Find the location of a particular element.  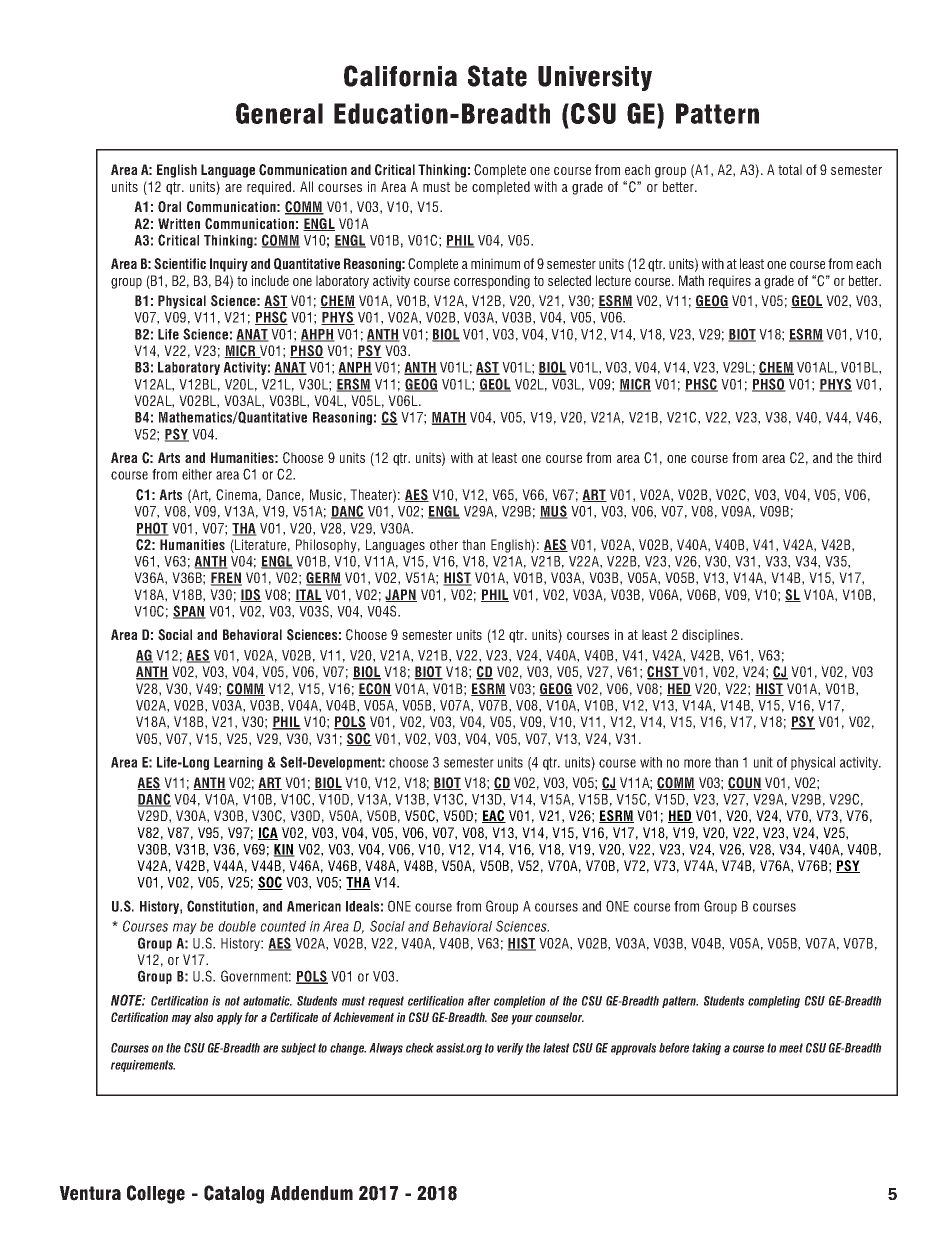

verify is located at coordinates (510, 1049).
